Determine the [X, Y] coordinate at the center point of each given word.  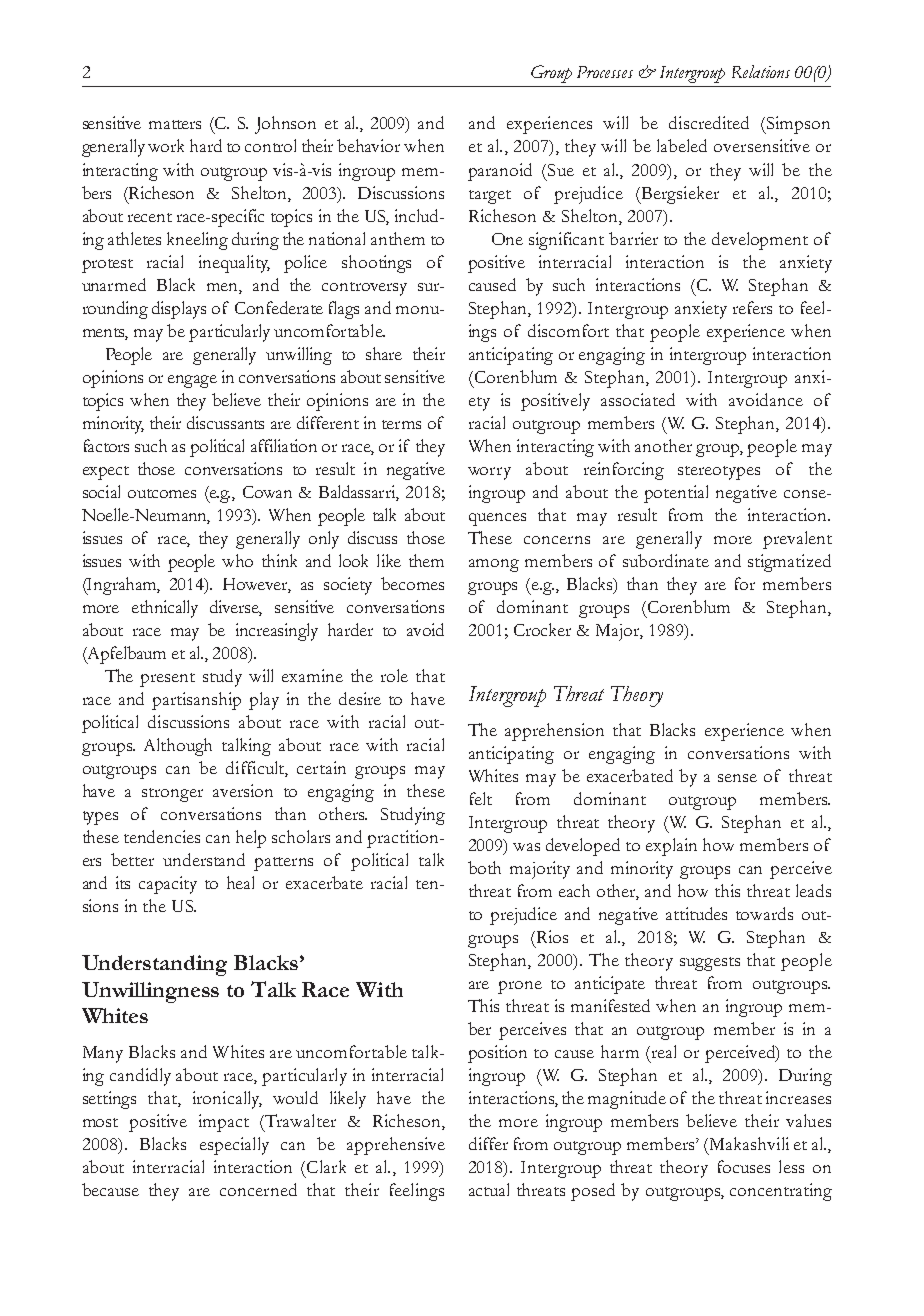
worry [489, 473]
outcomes [162, 493]
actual [489, 1189]
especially [234, 1146]
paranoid [500, 172]
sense [737, 778]
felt [481, 798]
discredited [709, 122]
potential [676, 494]
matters [175, 124]
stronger [172, 795]
